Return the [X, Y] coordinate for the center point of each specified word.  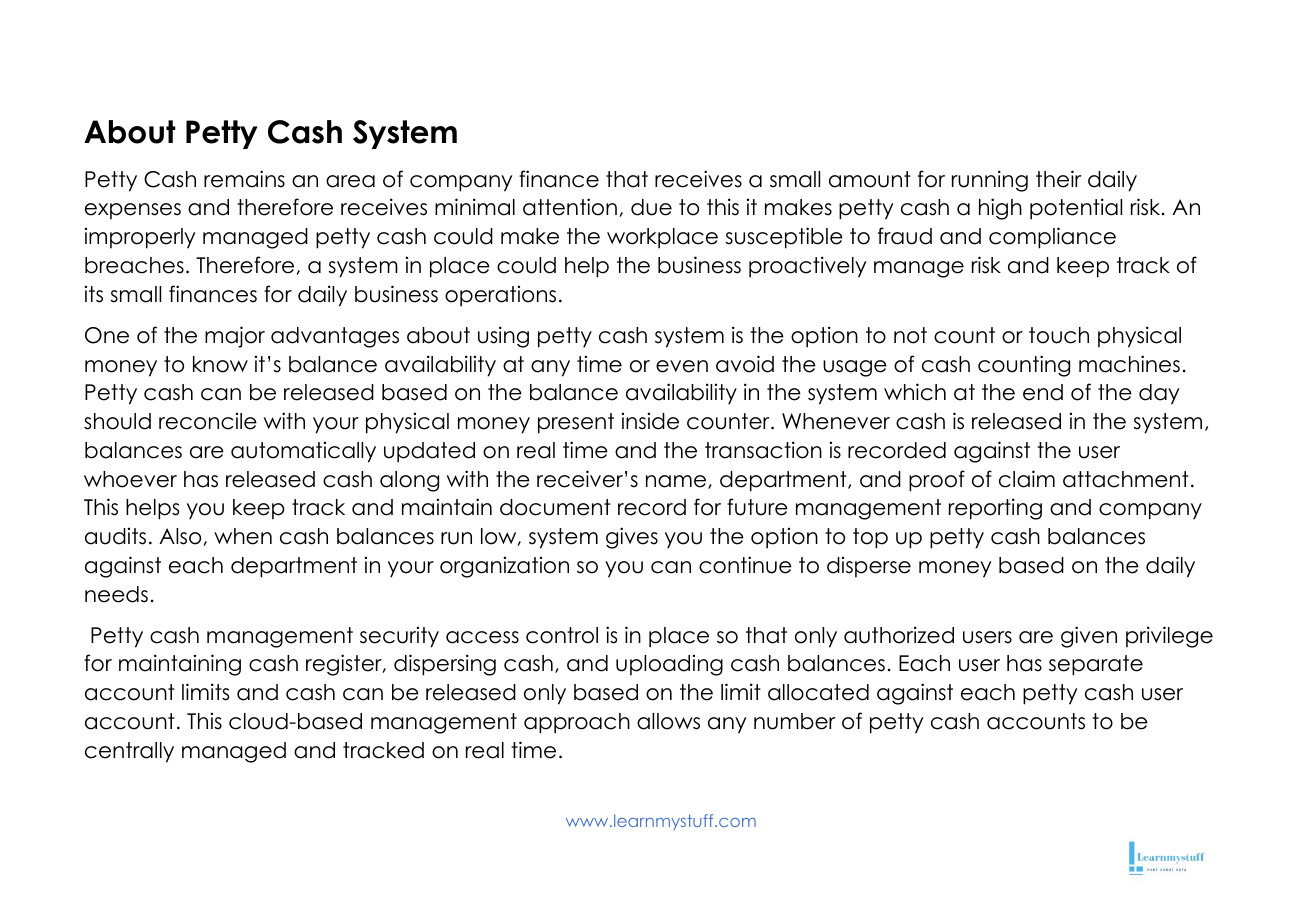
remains [244, 179]
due [651, 207]
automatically [303, 452]
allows [668, 721]
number [795, 721]
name [677, 482]
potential [1076, 209]
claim [1027, 479]
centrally [129, 752]
